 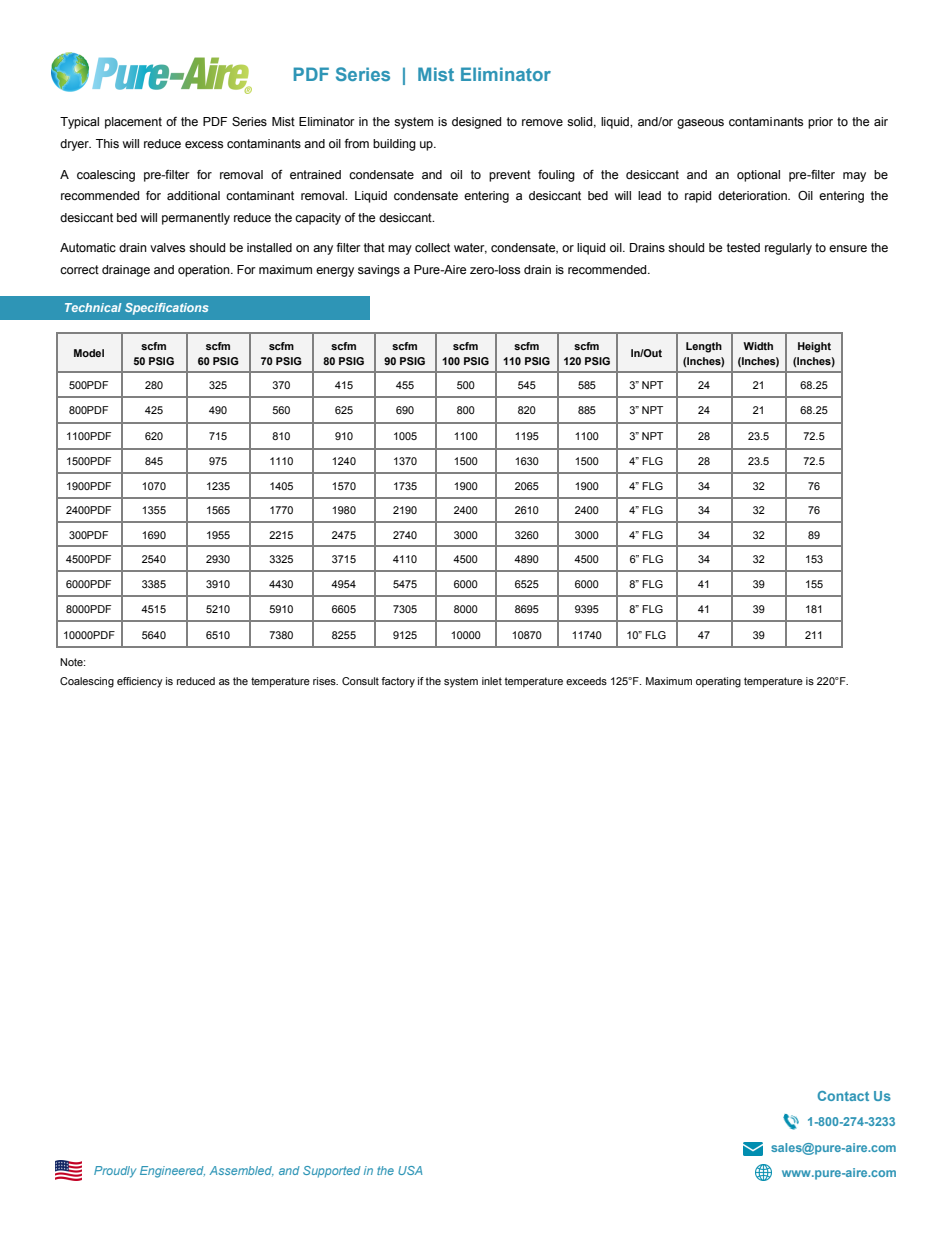 I want to click on Contact, so click(x=843, y=1096).
